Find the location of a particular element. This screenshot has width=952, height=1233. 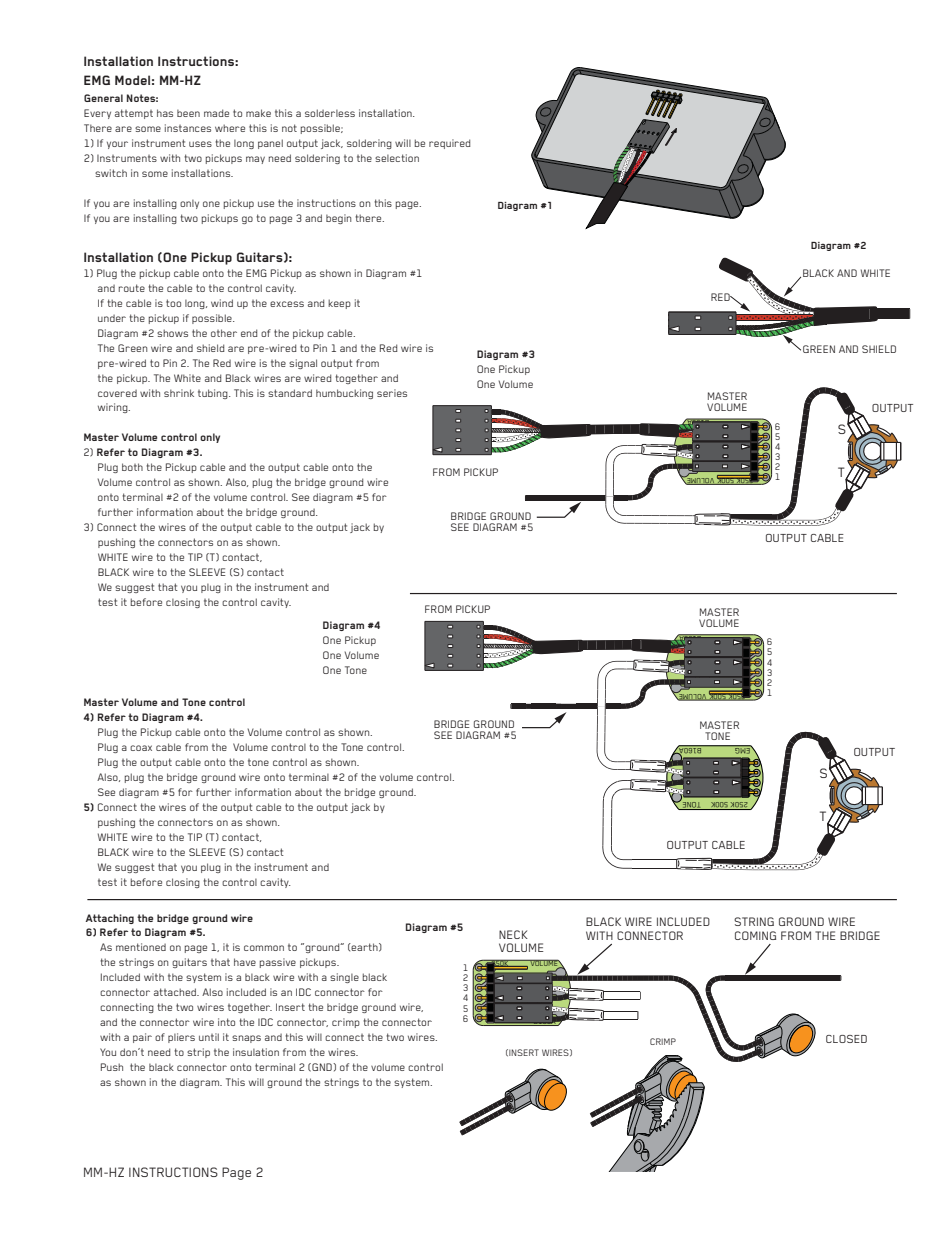

keep is located at coordinates (339, 304).
